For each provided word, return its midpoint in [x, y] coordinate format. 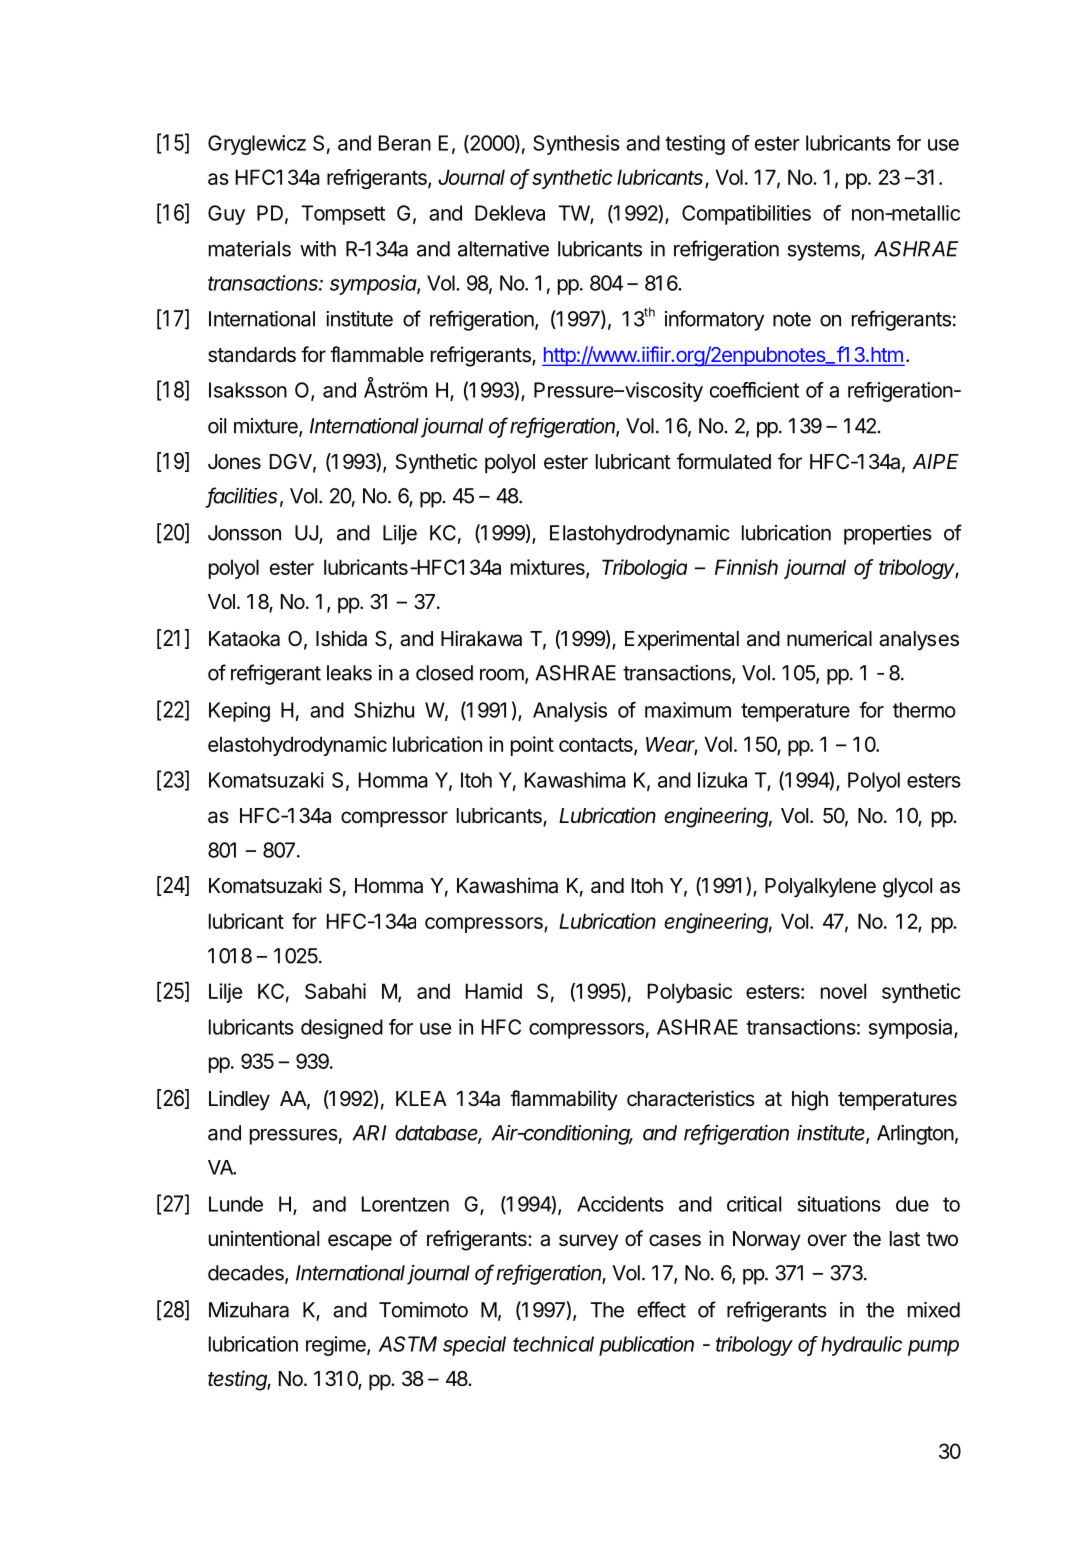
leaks [349, 673]
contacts [597, 746]
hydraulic [861, 1346]
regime [337, 1346]
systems [825, 251]
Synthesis [576, 145]
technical [553, 1344]
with [318, 249]
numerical [829, 638]
